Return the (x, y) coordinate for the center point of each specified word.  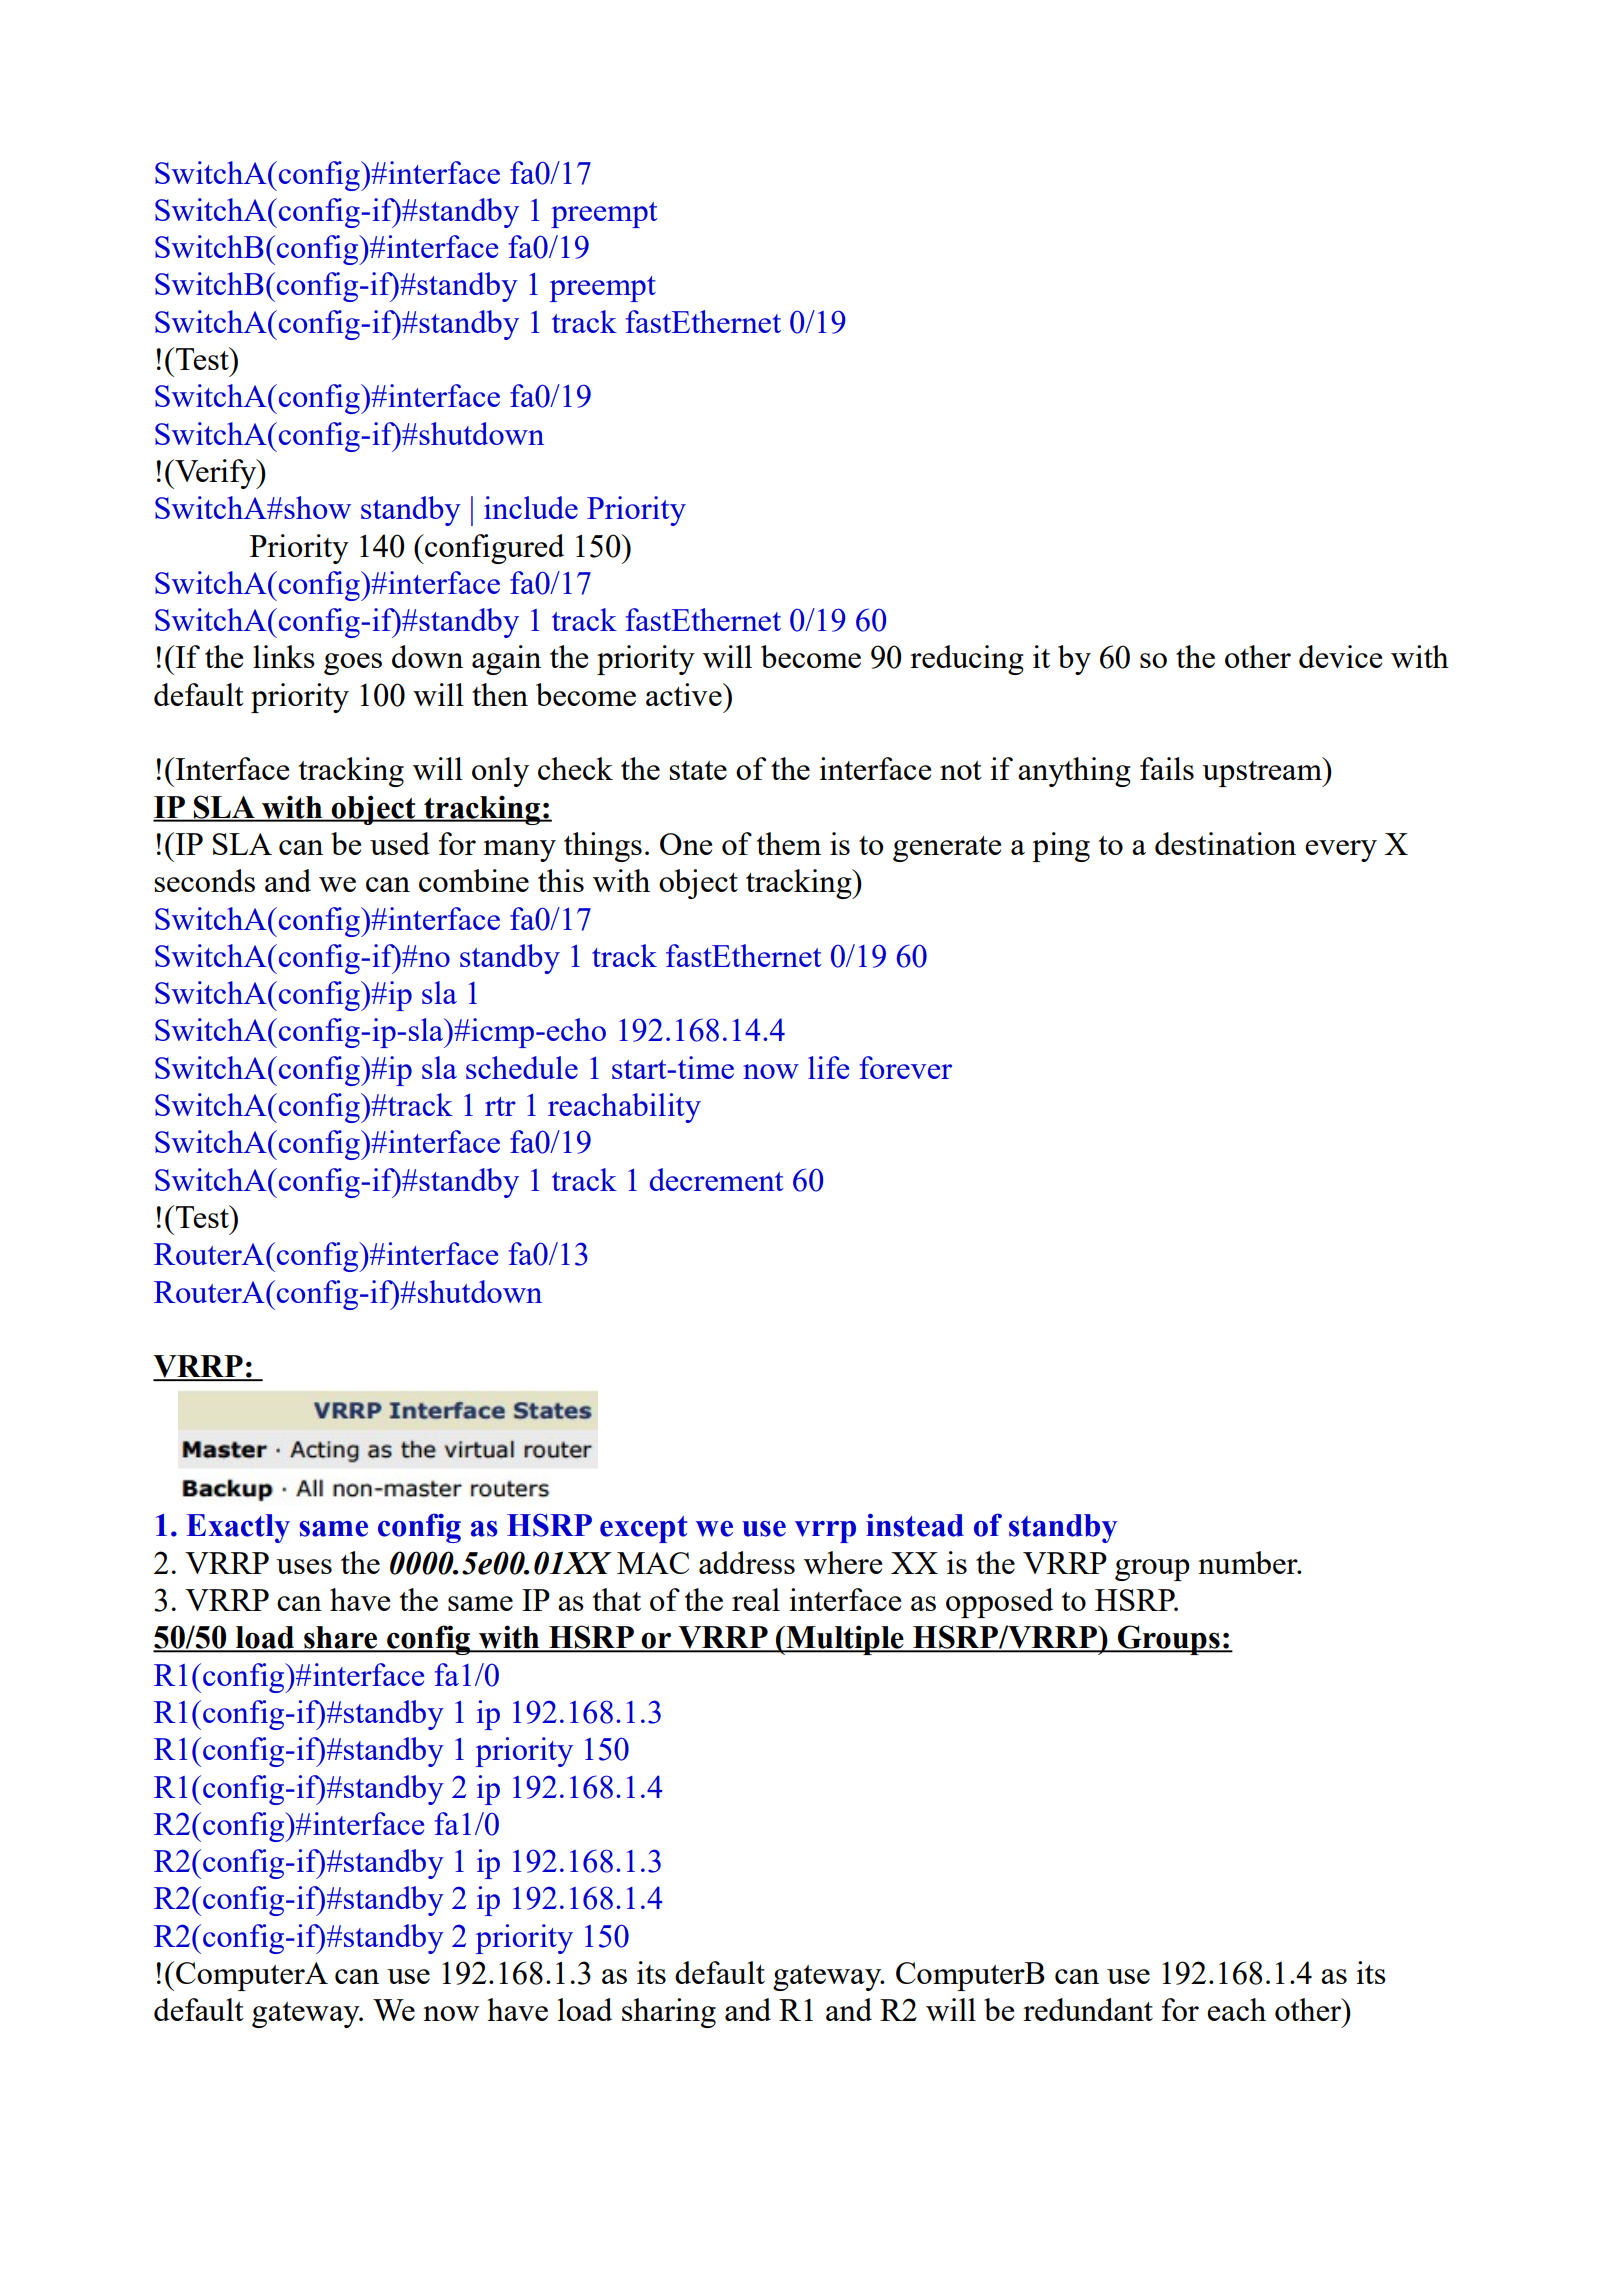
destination (1225, 843)
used (400, 843)
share (341, 1638)
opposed (999, 1603)
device (1340, 656)
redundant (1088, 2009)
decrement (717, 1179)
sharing (669, 2013)
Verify (216, 474)
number (1249, 1562)
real (756, 1599)
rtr (500, 1106)
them (789, 843)
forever (906, 1067)
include (531, 507)
